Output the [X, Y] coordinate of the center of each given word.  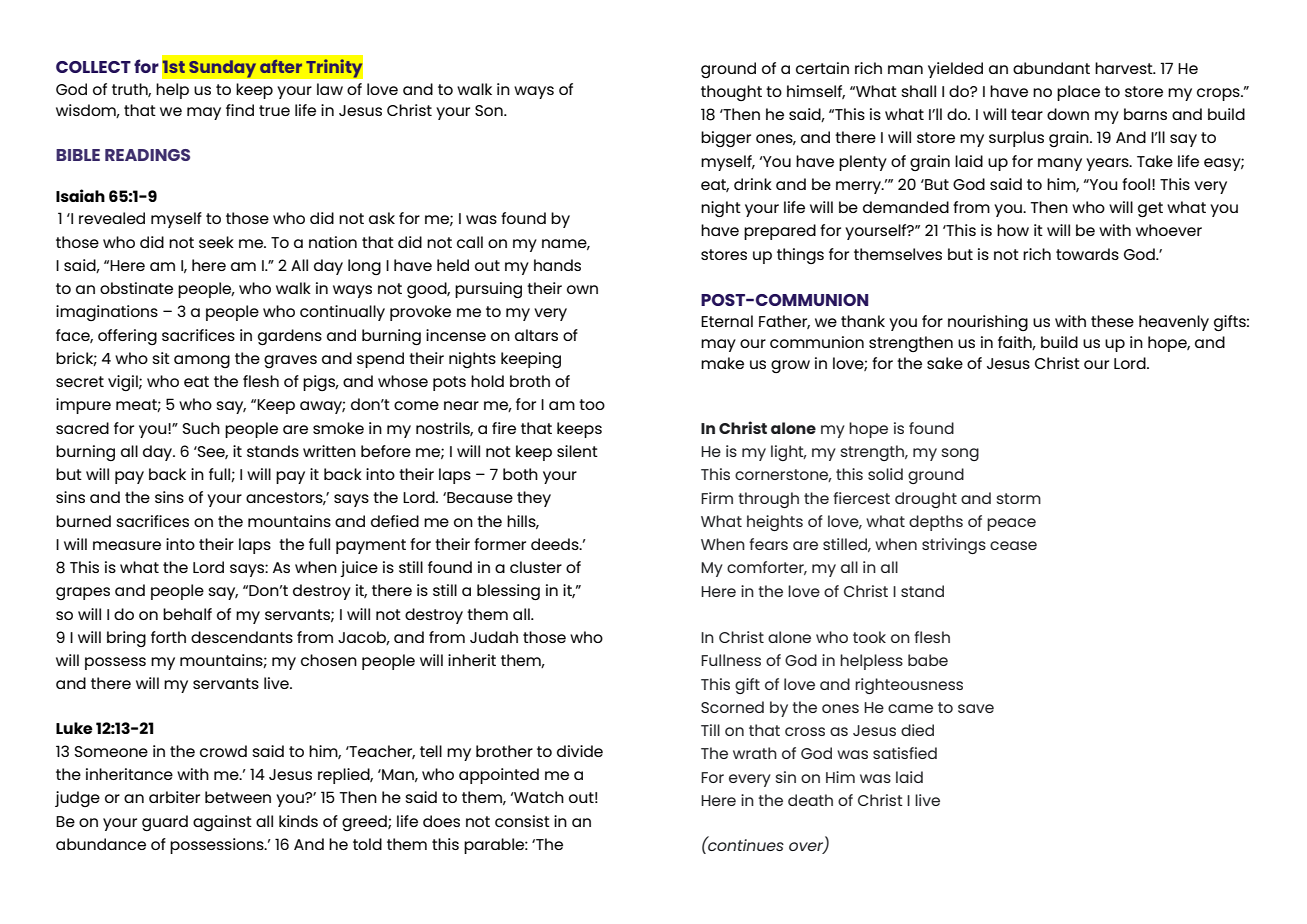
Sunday [223, 69]
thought [731, 93]
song [960, 454]
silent [577, 451]
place [1078, 93]
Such [201, 428]
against [222, 823]
